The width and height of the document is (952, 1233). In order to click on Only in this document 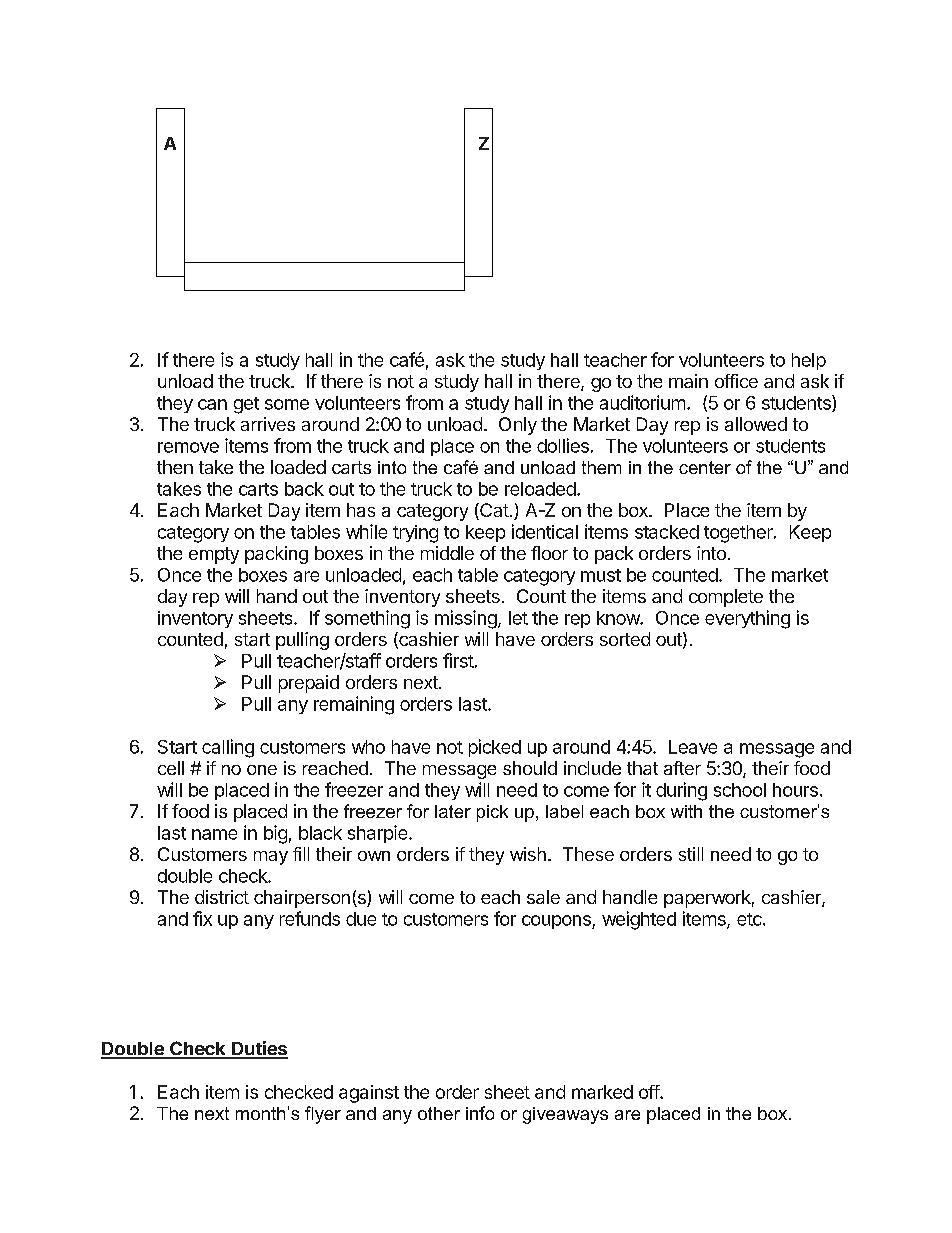, I will do `click(518, 426)`.
